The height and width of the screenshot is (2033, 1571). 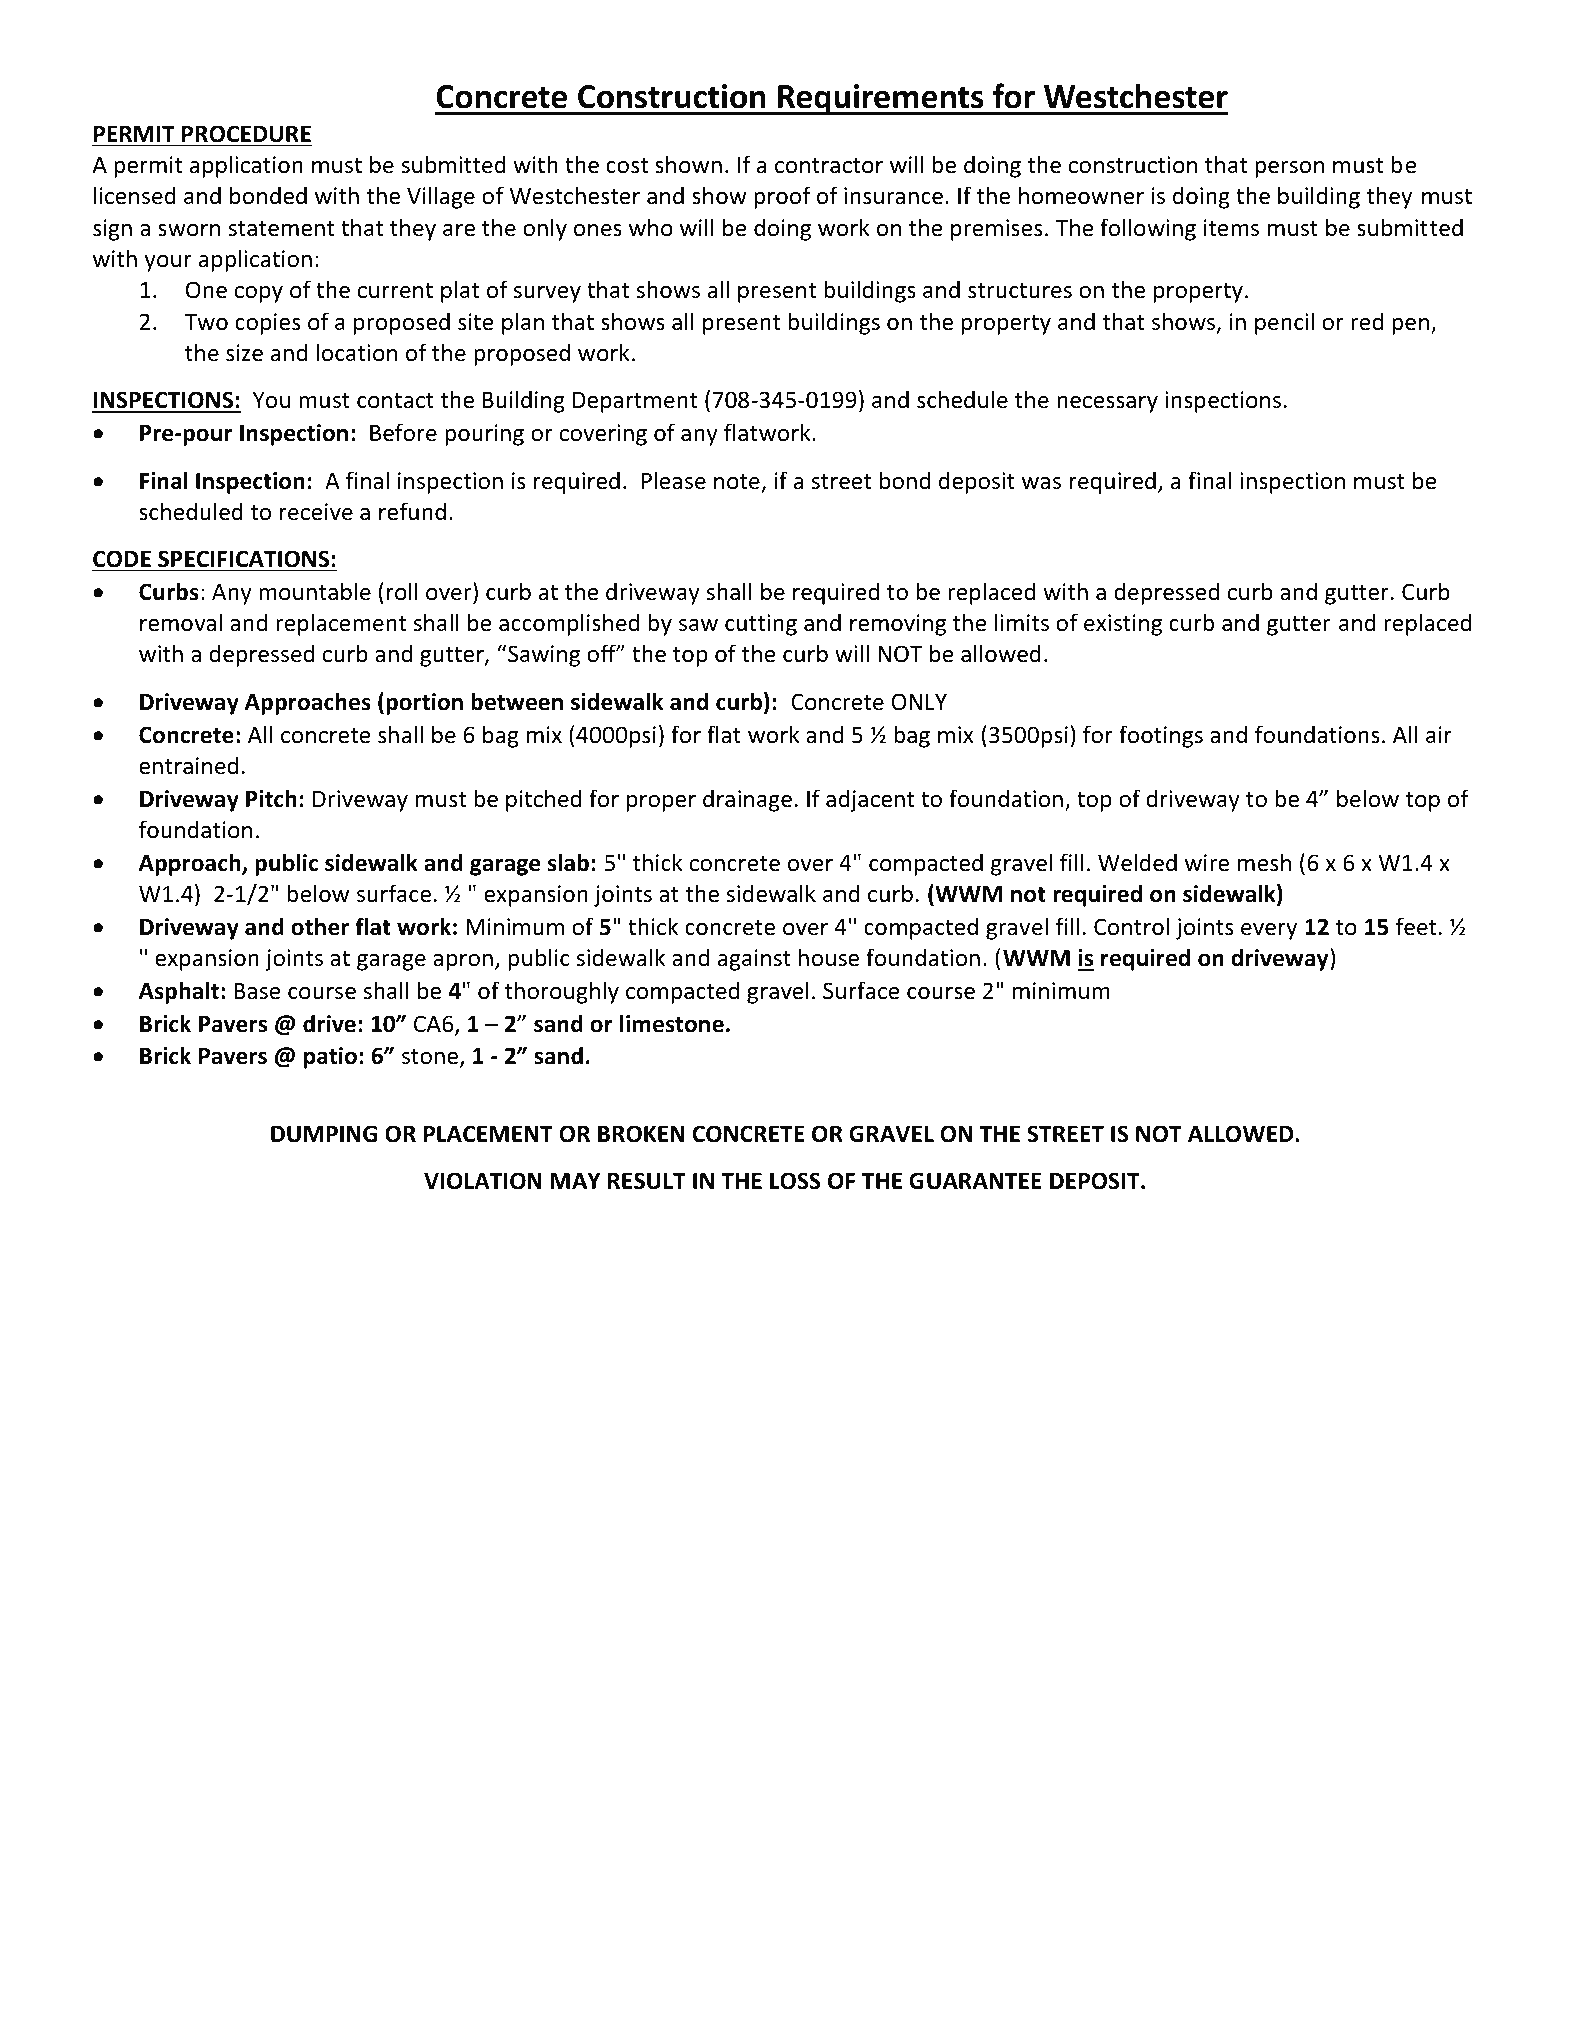 I want to click on mesh, so click(x=1264, y=862).
